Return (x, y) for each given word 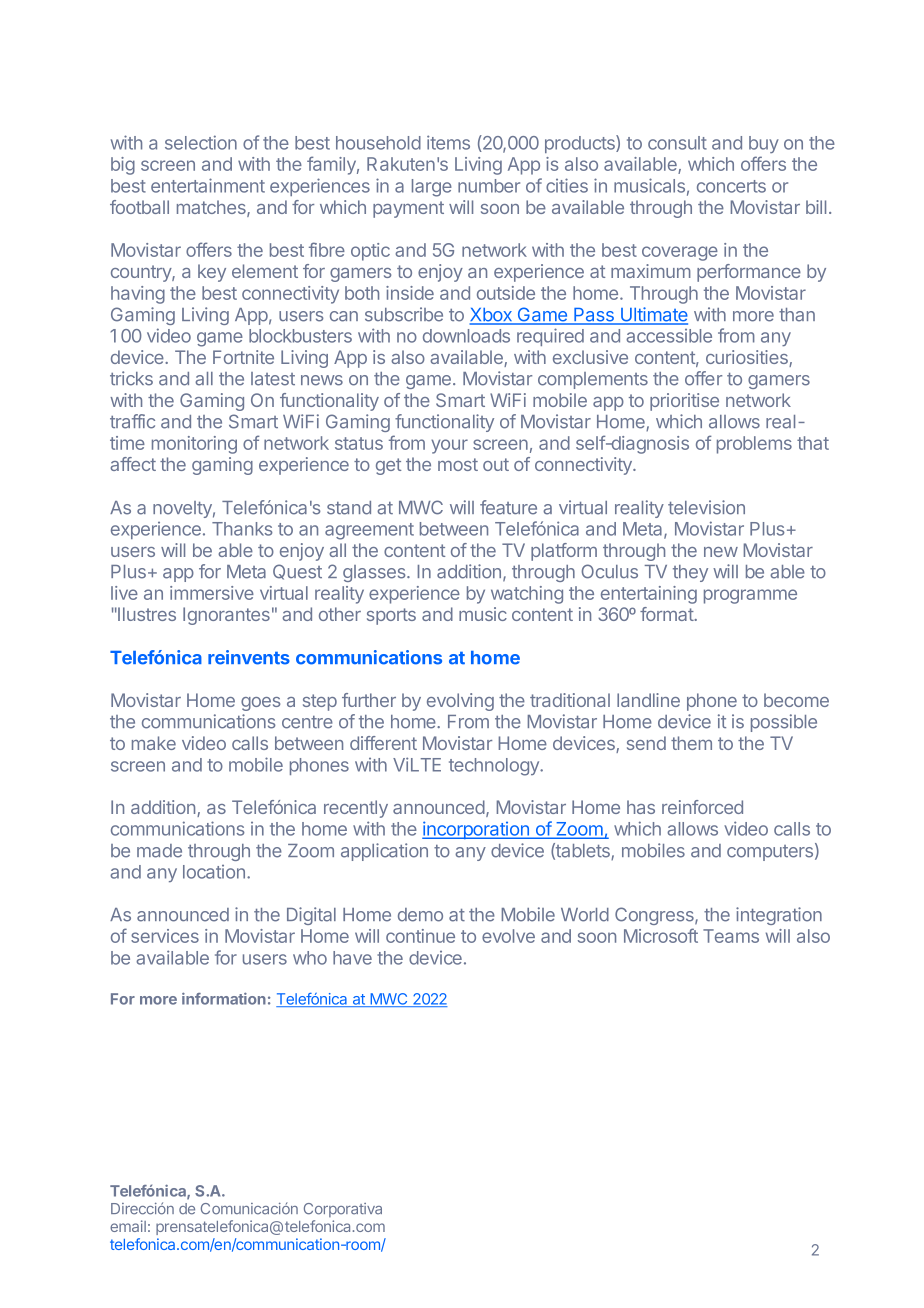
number (489, 186)
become (796, 700)
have (352, 958)
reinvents (249, 657)
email (128, 1226)
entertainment (208, 185)
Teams (731, 936)
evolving (460, 702)
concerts (731, 186)
